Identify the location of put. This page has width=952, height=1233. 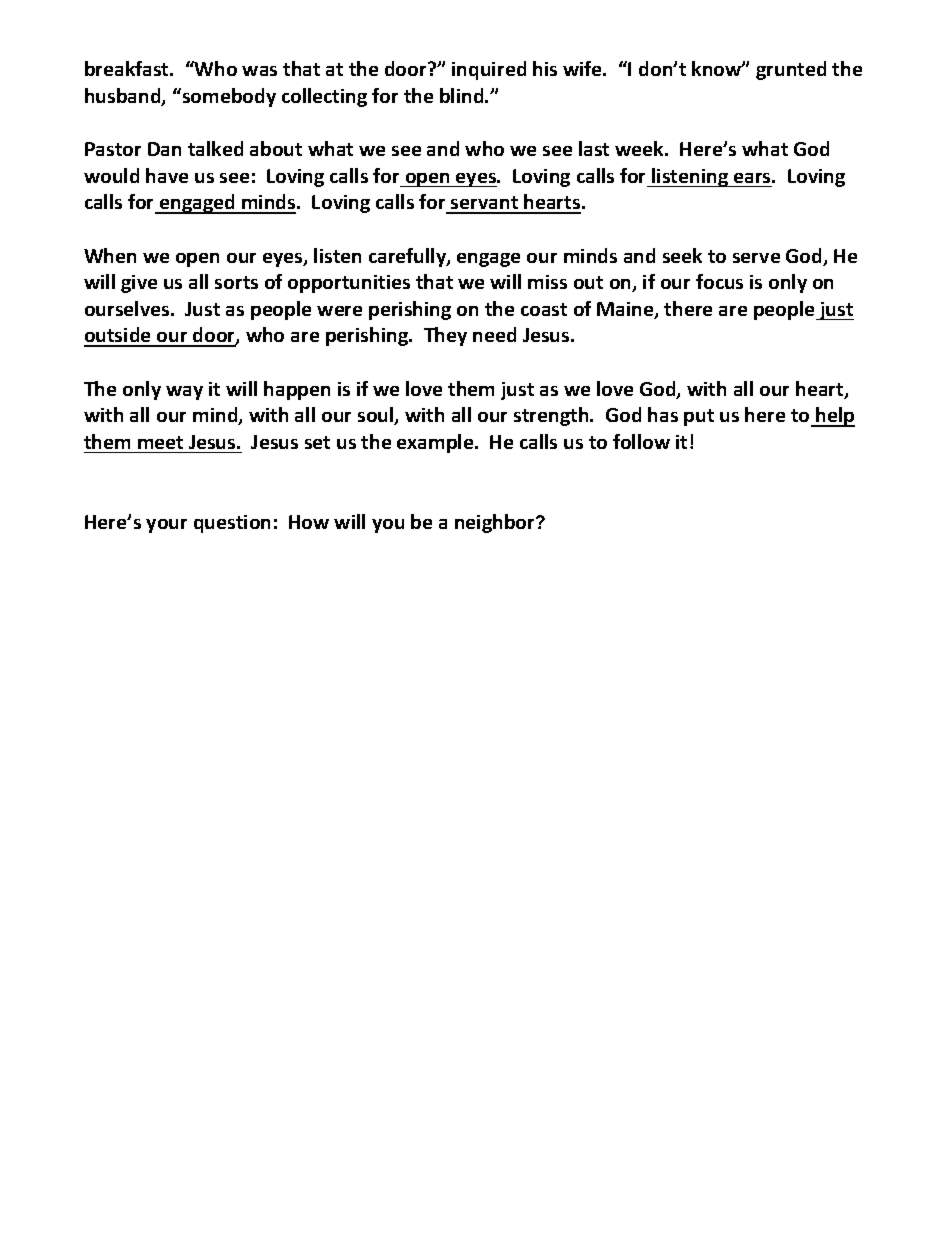
(699, 417).
